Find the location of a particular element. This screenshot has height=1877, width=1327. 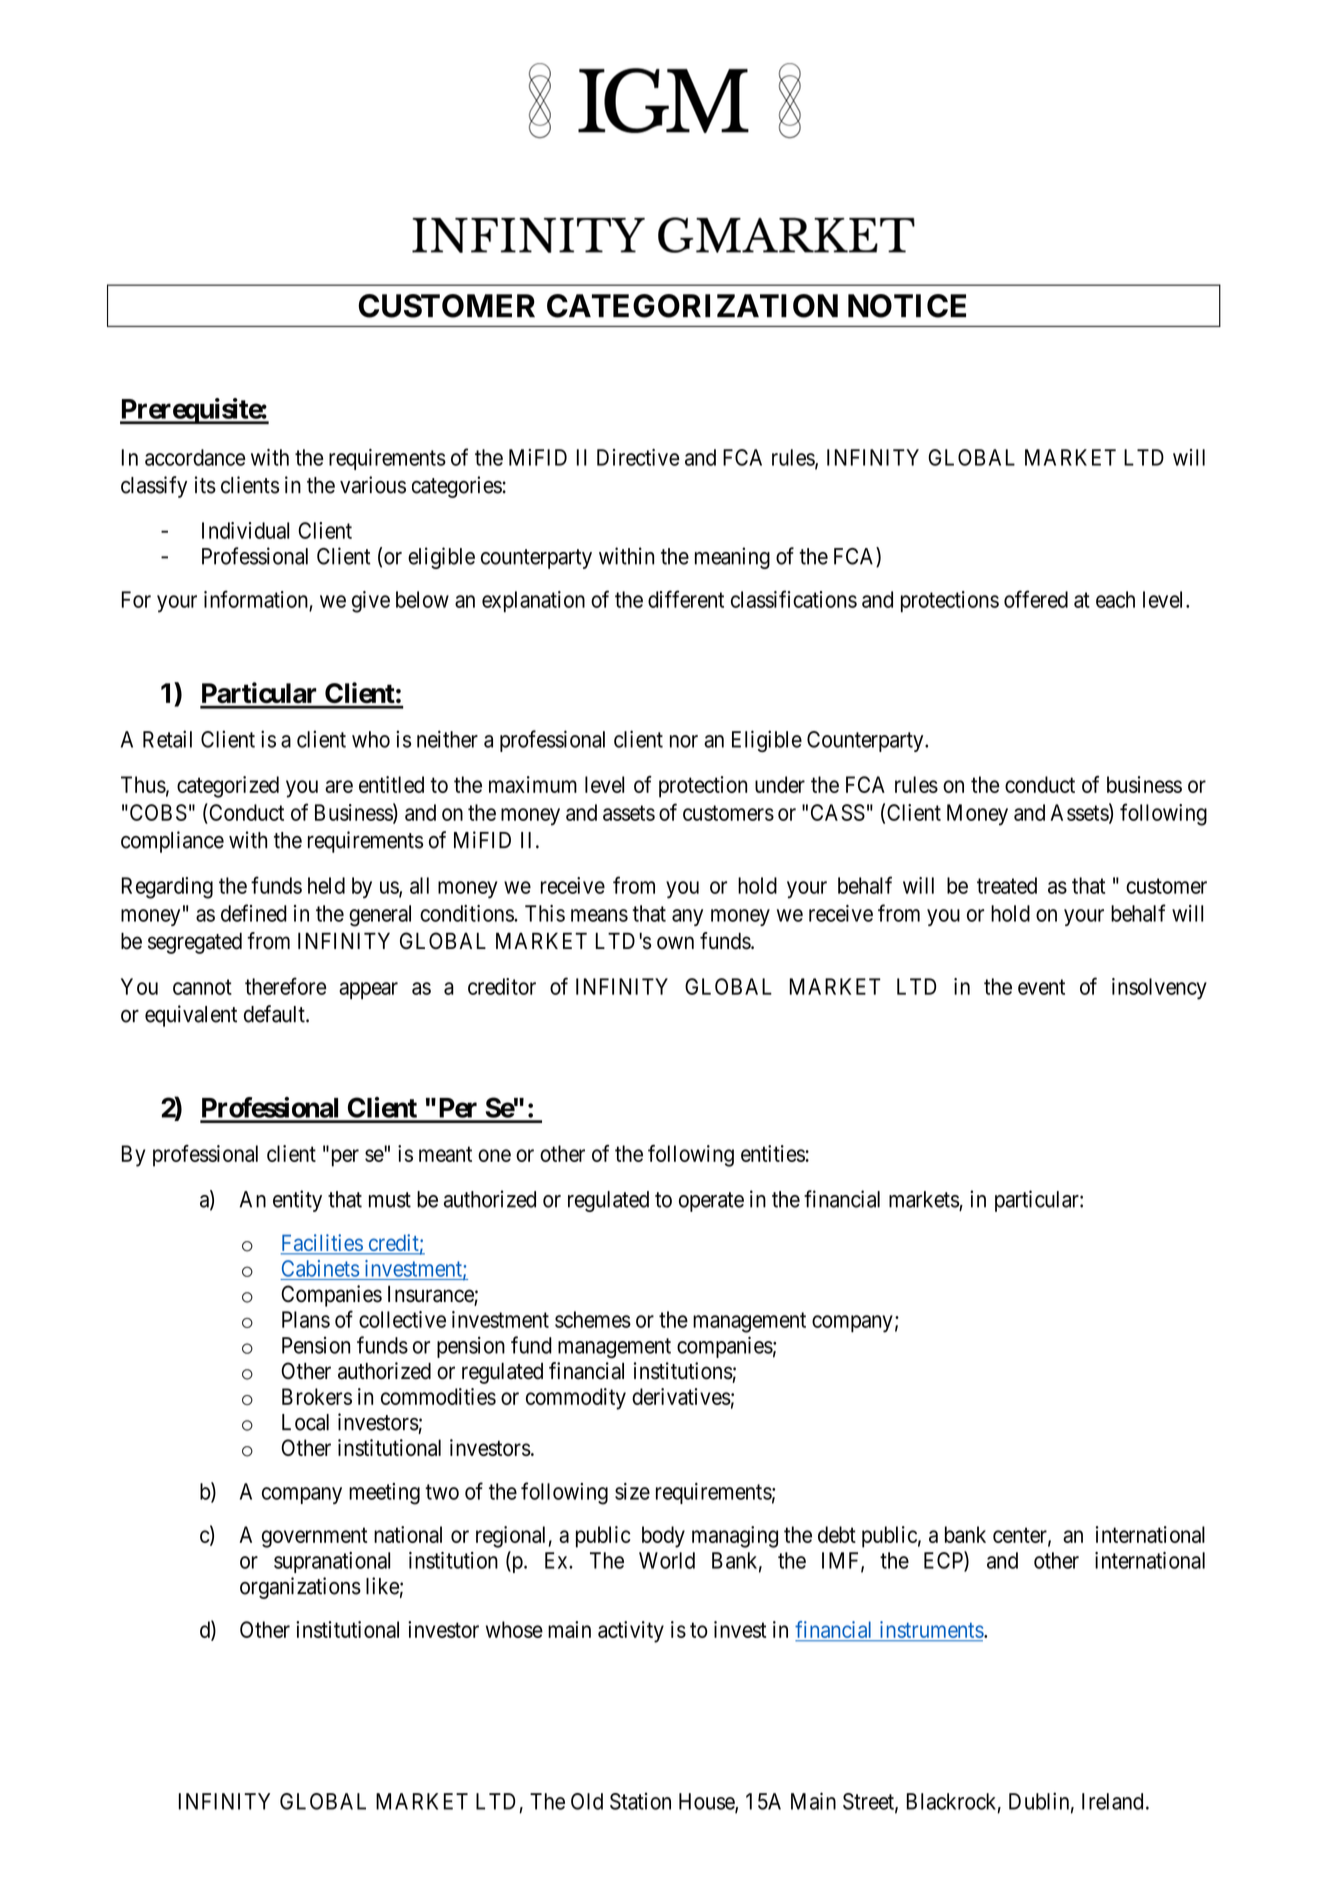

treated is located at coordinates (1007, 885).
